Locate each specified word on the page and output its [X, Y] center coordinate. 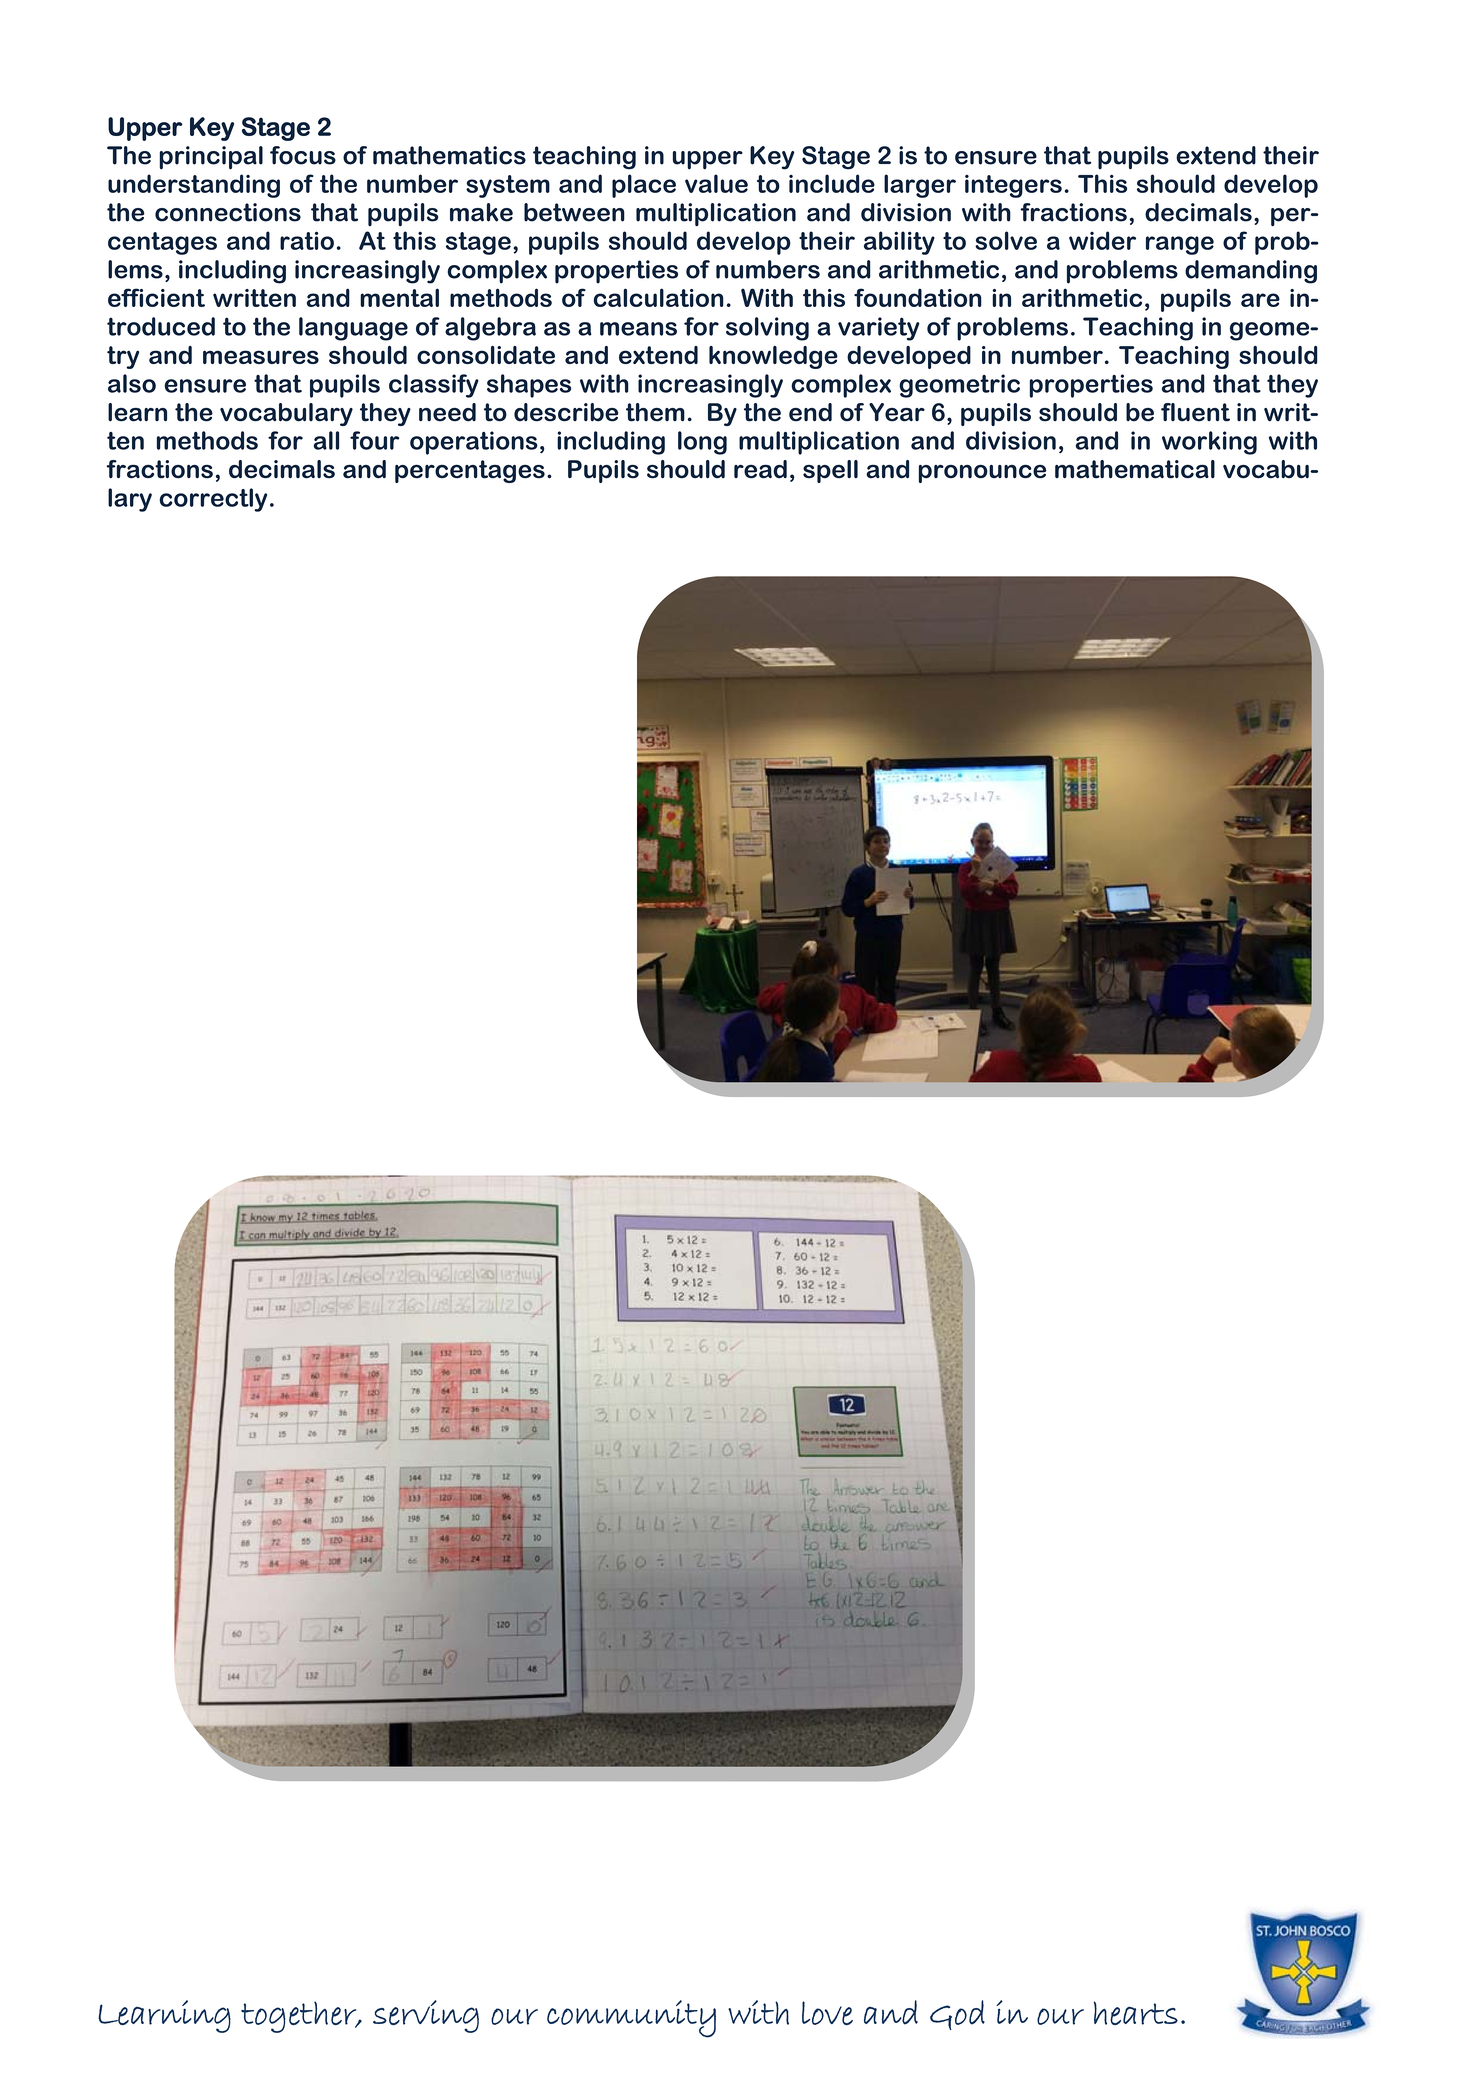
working [1209, 443]
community [631, 2019]
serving [426, 2016]
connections [228, 212]
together [300, 2017]
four [374, 440]
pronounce [982, 473]
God [957, 2015]
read [760, 469]
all [326, 440]
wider [1102, 240]
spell [830, 471]
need [447, 412]
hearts [1135, 2013]
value [716, 183]
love [827, 2013]
